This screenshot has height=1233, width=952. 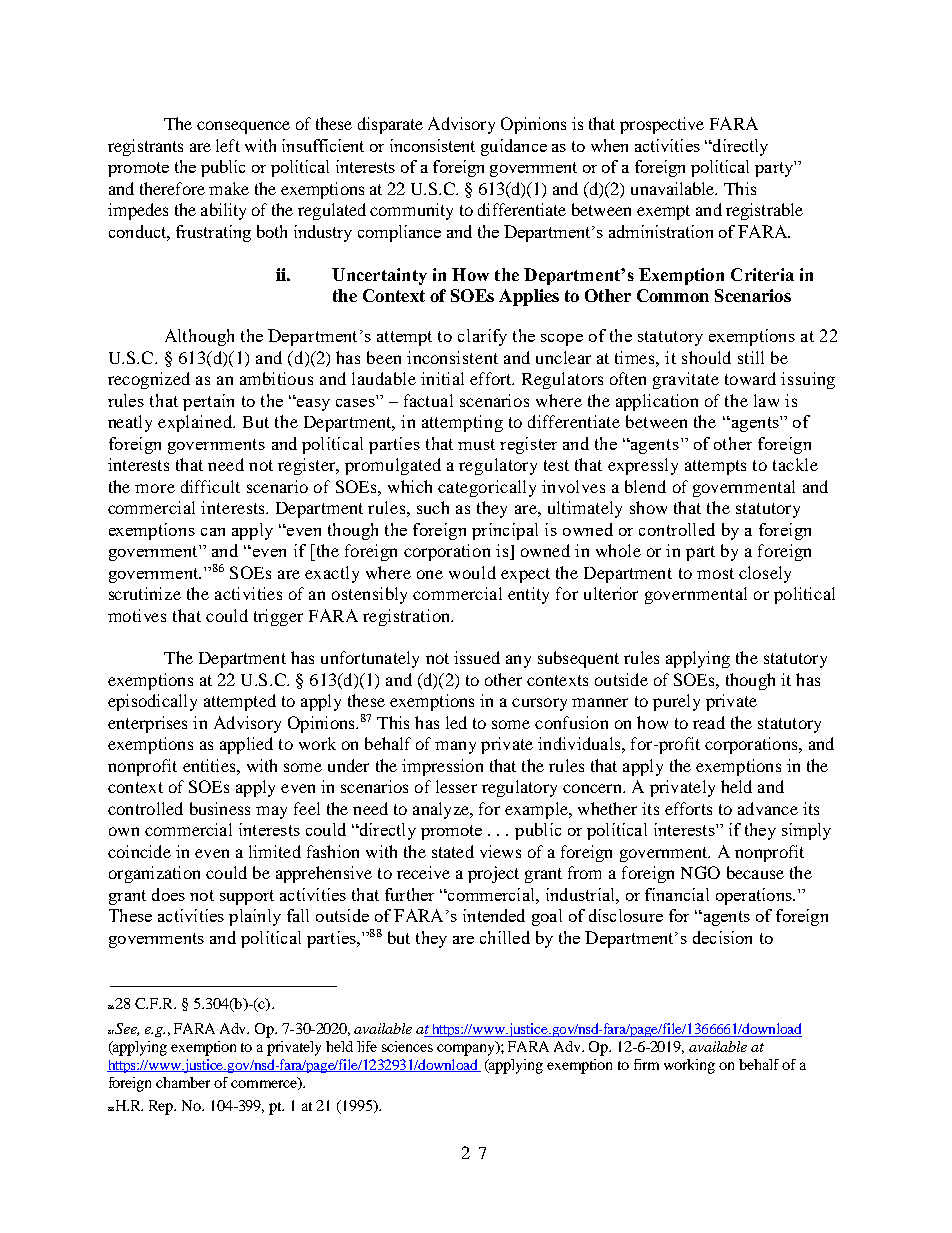 I want to click on lesser, so click(x=456, y=786).
